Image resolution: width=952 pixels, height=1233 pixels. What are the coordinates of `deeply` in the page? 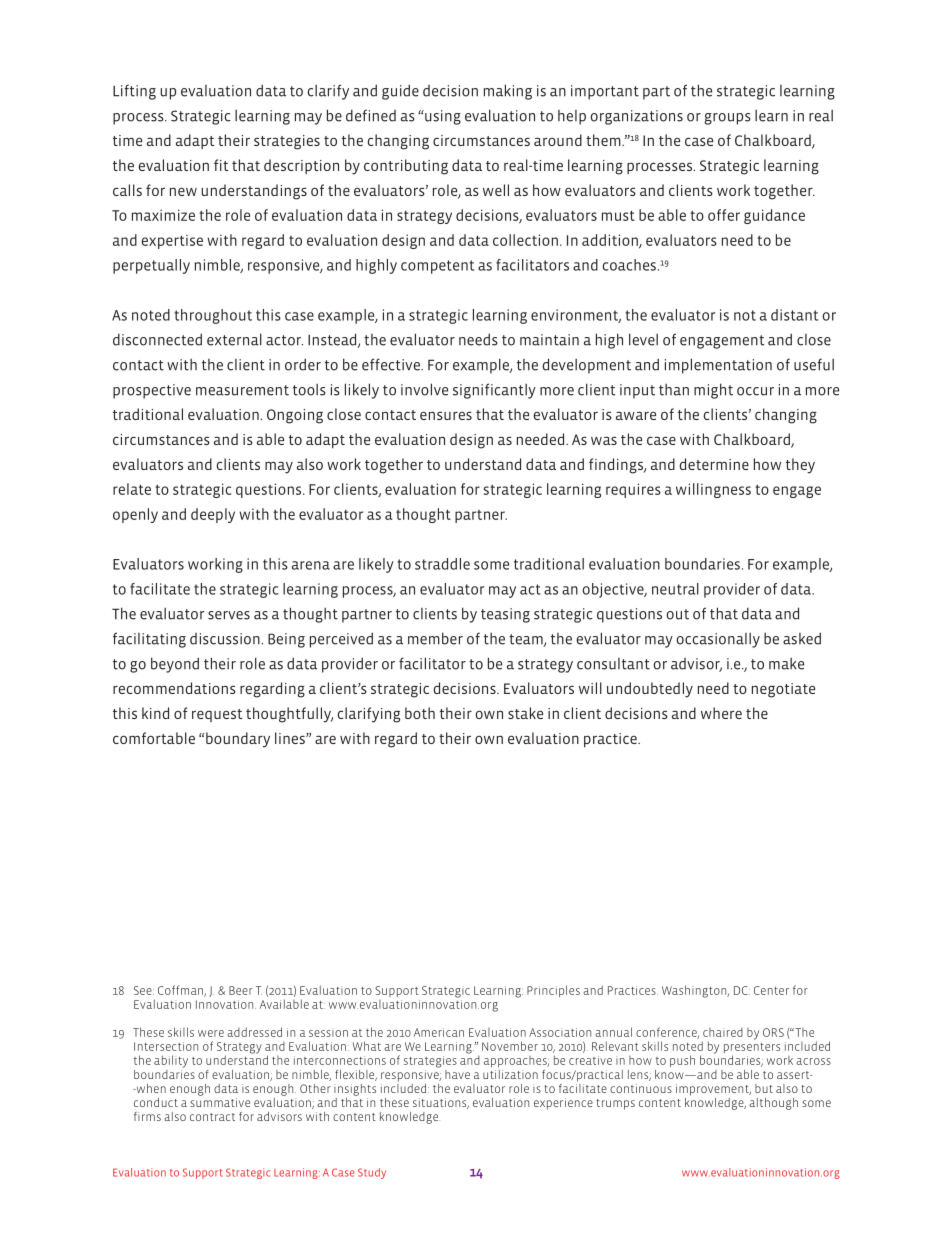 It's located at (213, 515).
